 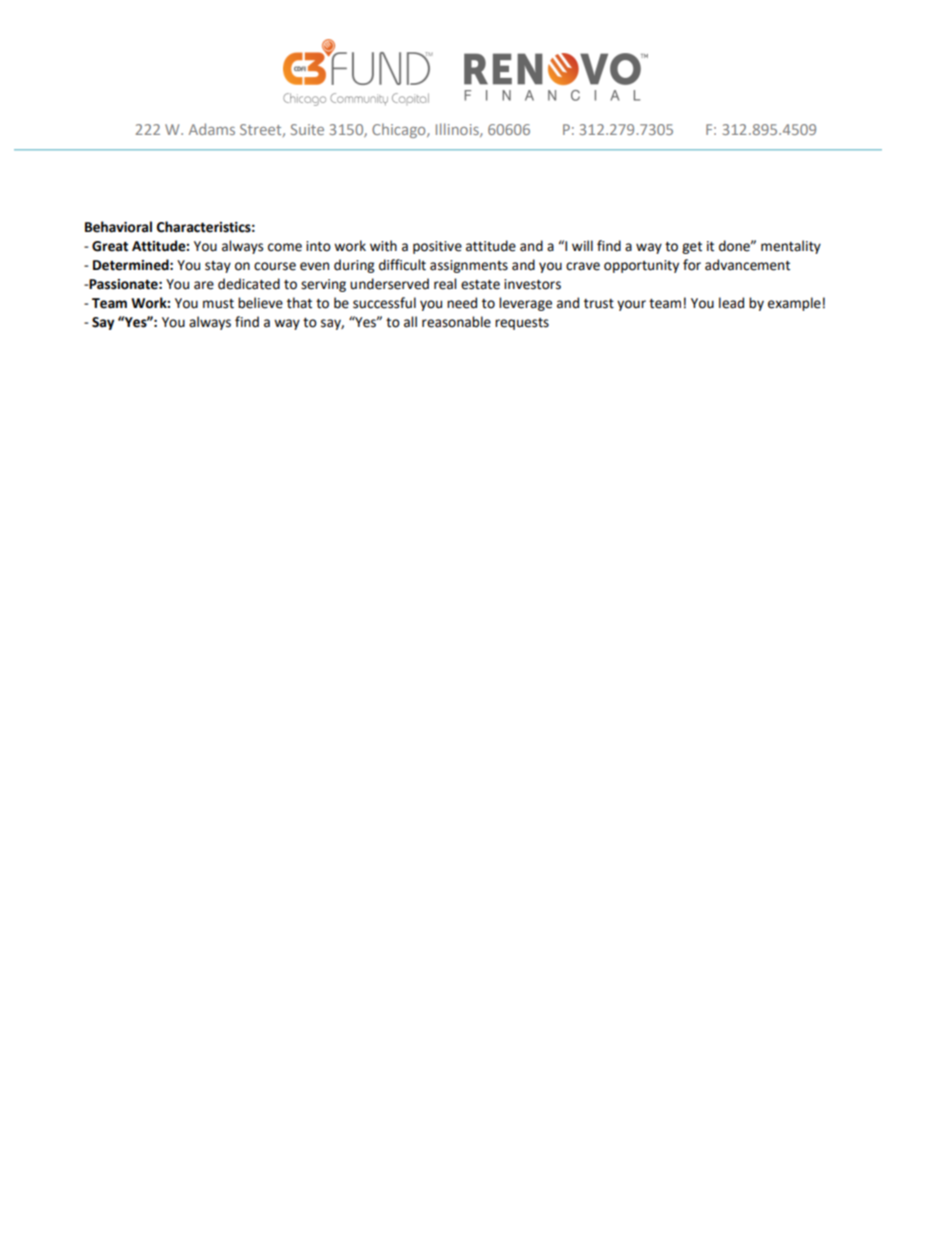 What do you see at coordinates (469, 266) in the page?
I see `assignments` at bounding box center [469, 266].
